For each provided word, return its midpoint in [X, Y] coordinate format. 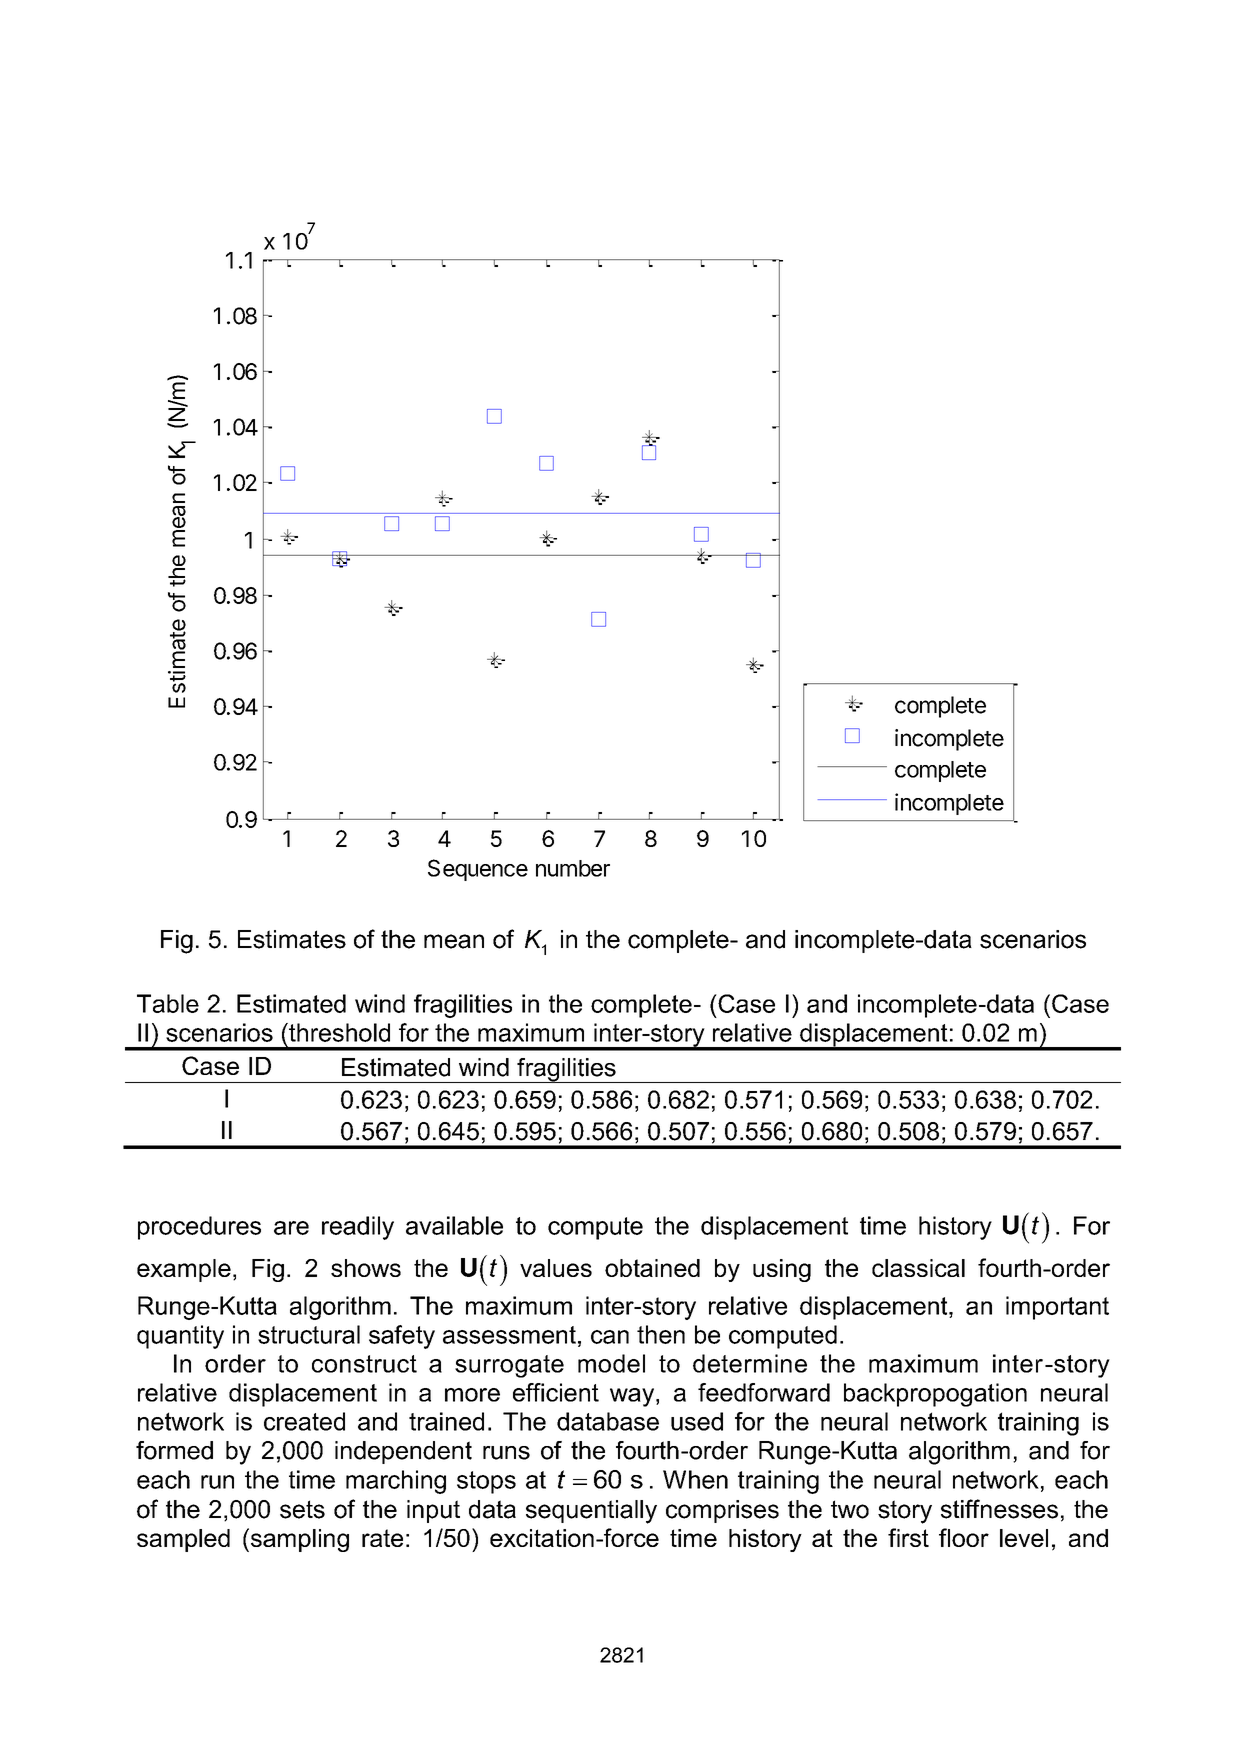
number [573, 868]
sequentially [591, 1512]
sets [302, 1509]
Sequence [478, 870]
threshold [338, 1032]
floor [964, 1537]
